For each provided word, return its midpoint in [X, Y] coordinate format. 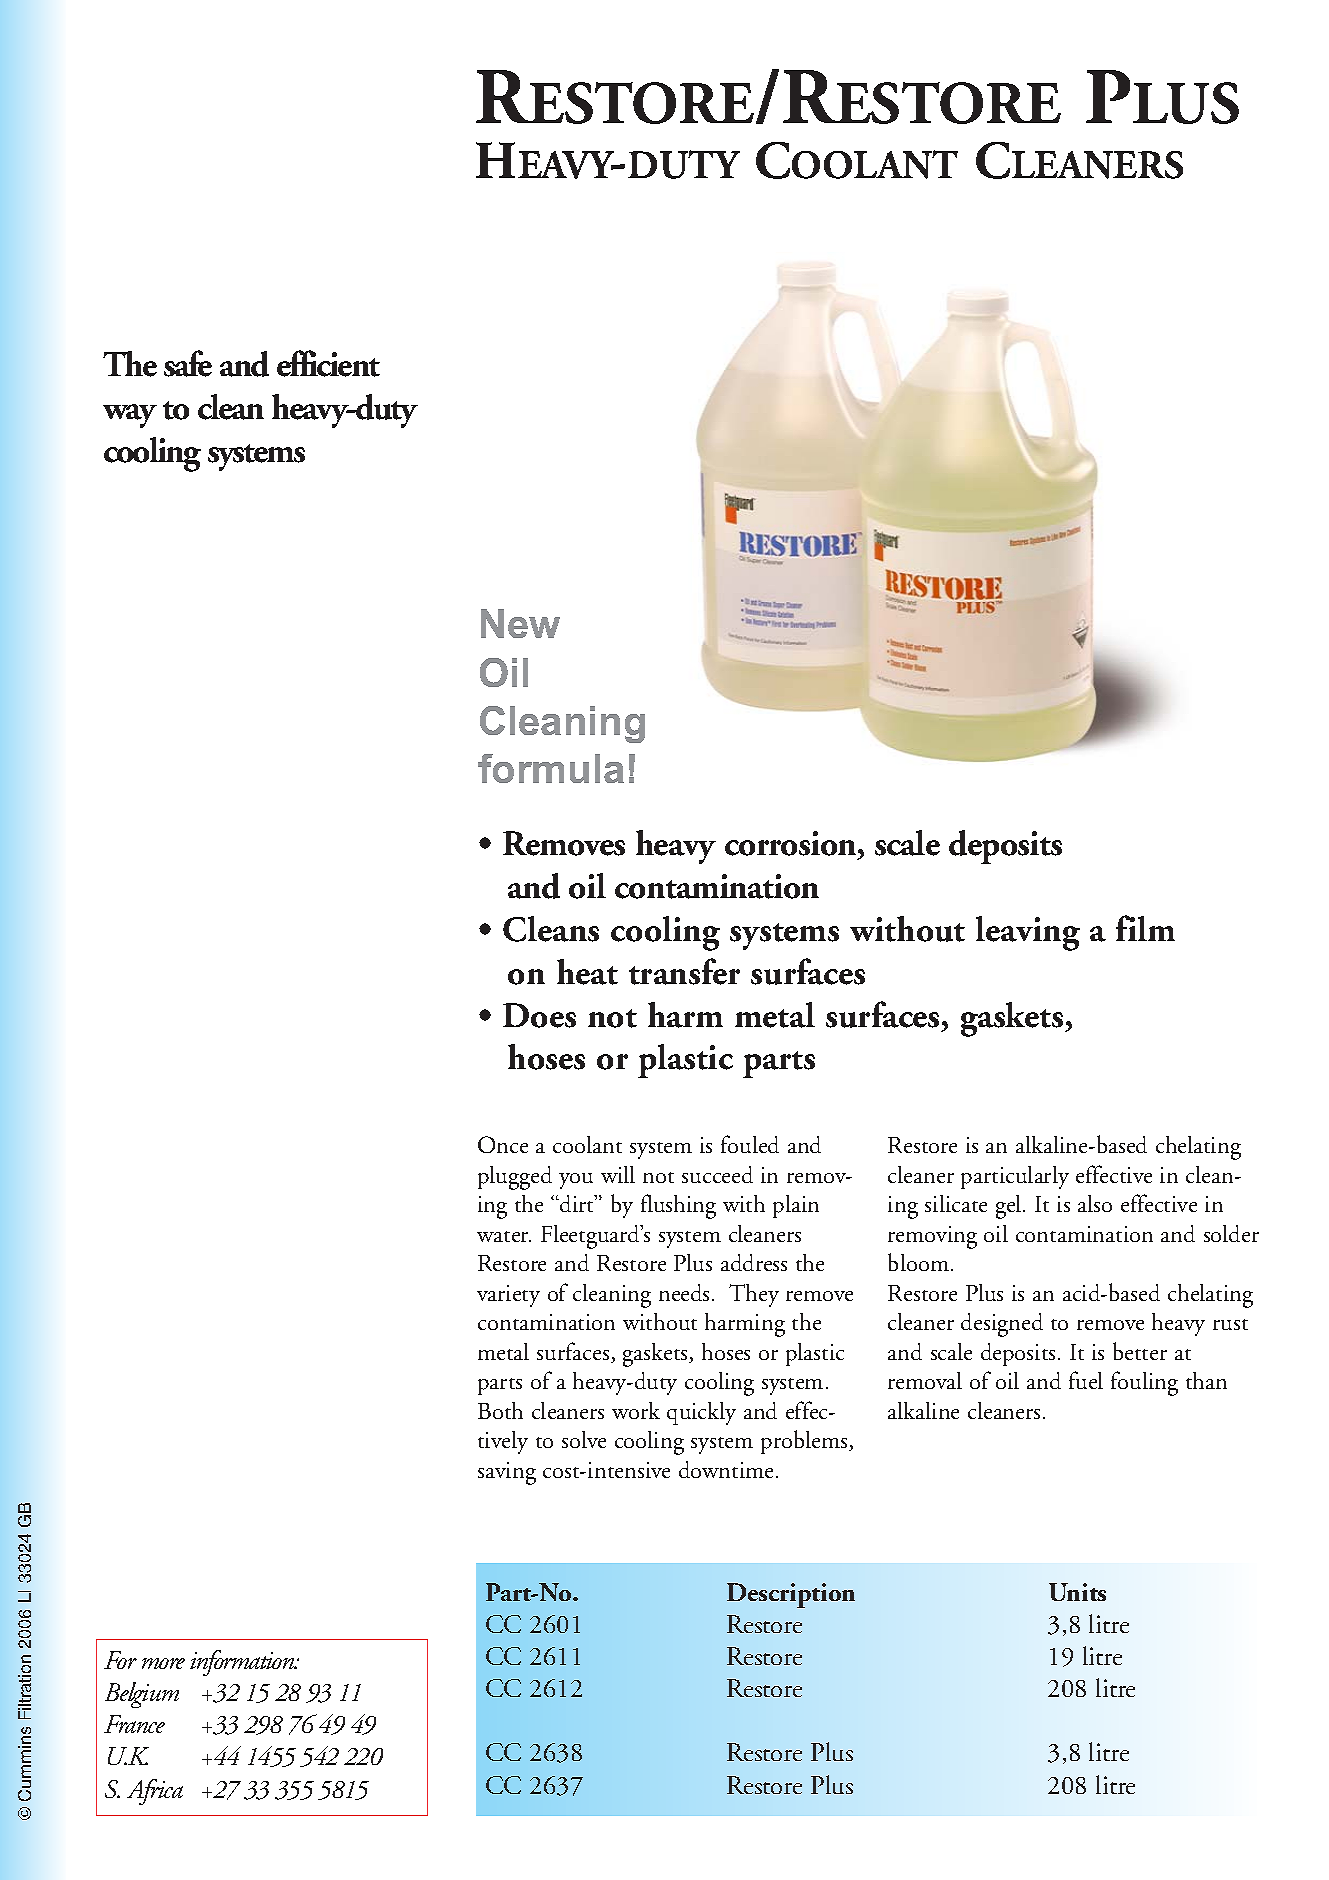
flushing [678, 1206]
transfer [684, 971]
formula [551, 768]
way [130, 416]
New [520, 623]
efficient [328, 363]
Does [539, 1015]
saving [507, 1473]
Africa [155, 1792]
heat [587, 972]
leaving [1028, 933]
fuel [1086, 1380]
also [1095, 1203]
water [504, 1236]
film [1145, 928]
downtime [728, 1469]
